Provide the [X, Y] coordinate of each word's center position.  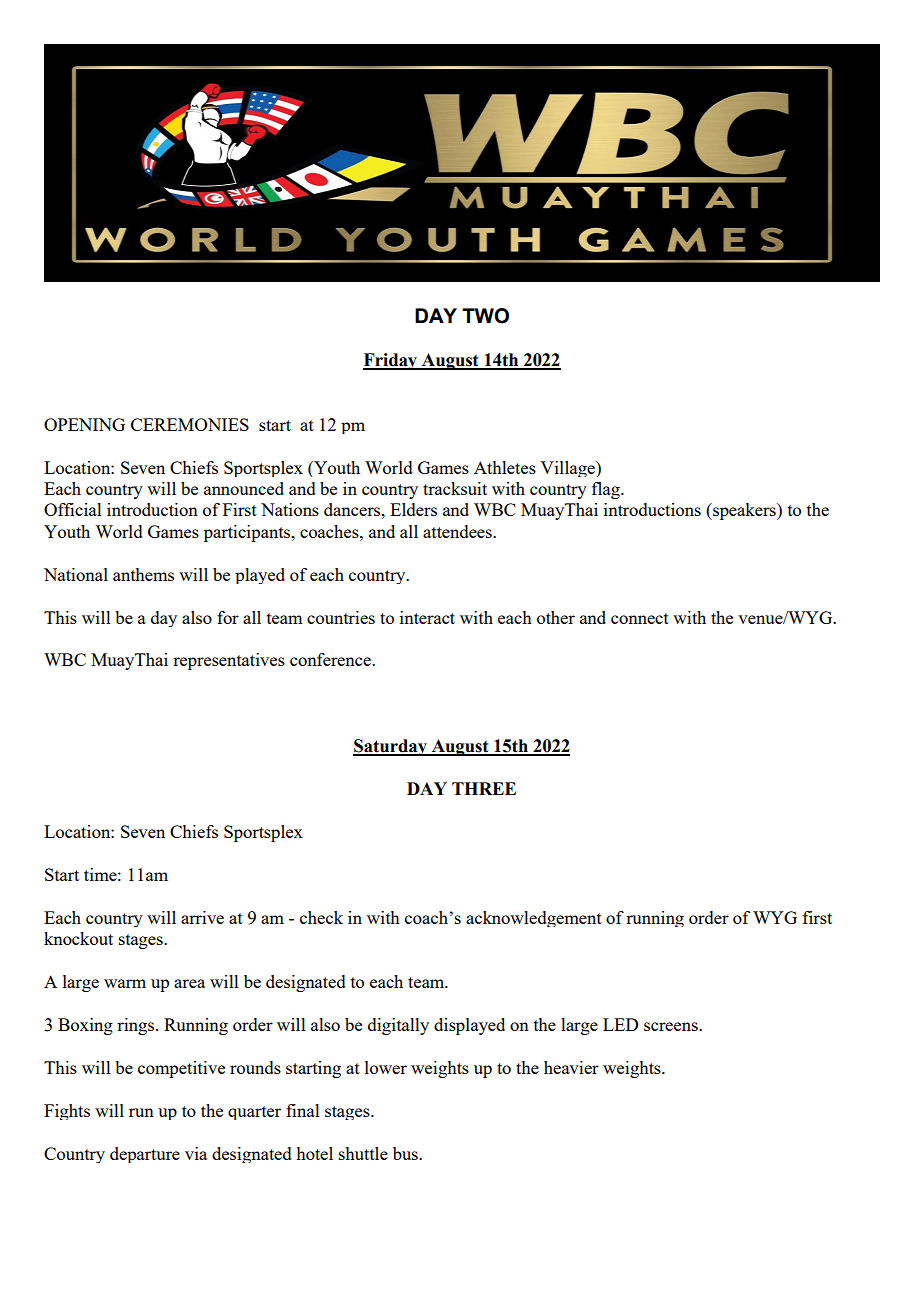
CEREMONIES [190, 424]
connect [640, 618]
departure [145, 1155]
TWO [485, 316]
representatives [229, 661]
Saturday [391, 747]
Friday [391, 361]
